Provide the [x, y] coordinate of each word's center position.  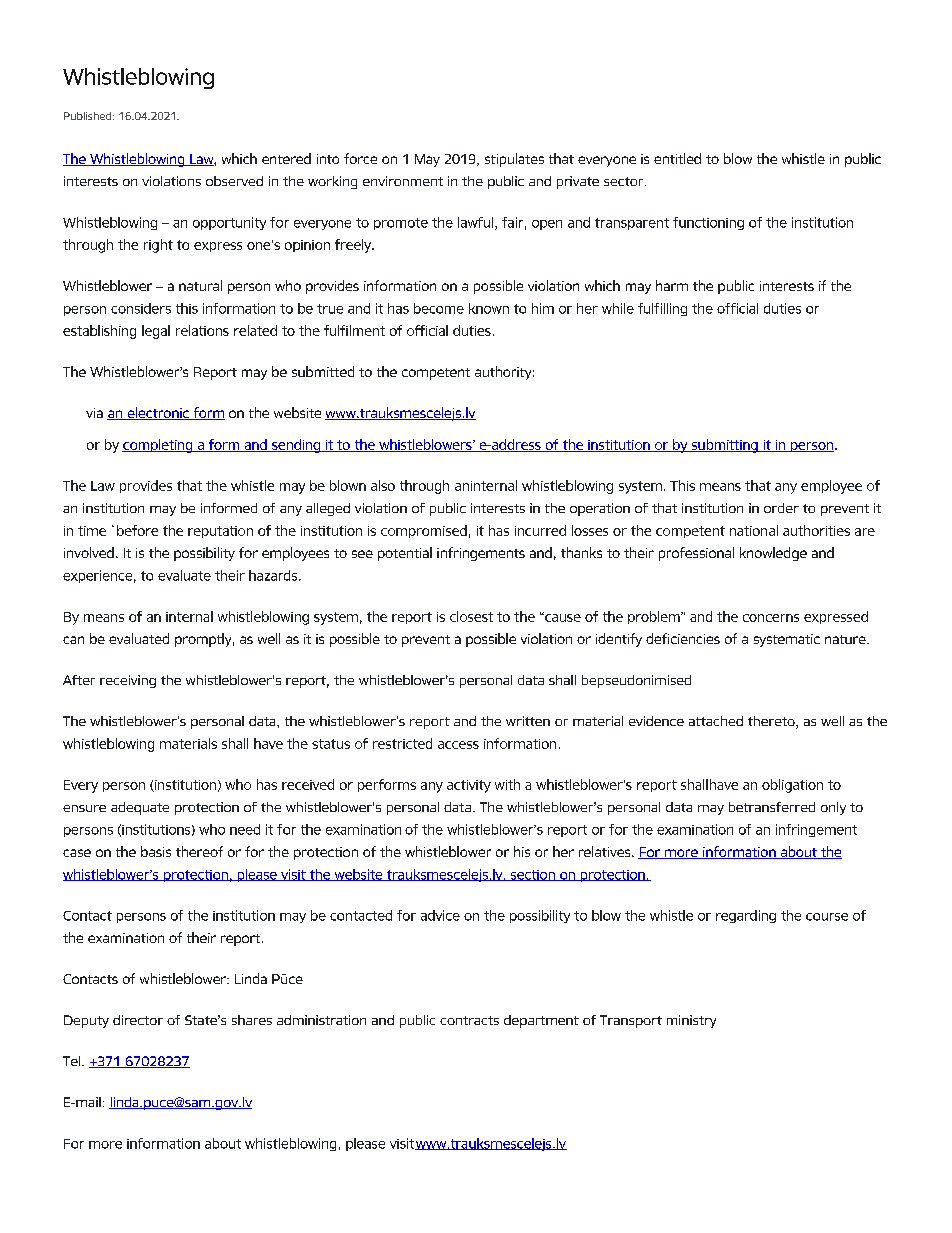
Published [89, 116]
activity [469, 786]
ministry [691, 1021]
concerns [771, 618]
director [138, 1020]
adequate [140, 808]
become [439, 308]
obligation [792, 786]
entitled [677, 158]
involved [89, 552]
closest [471, 616]
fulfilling [662, 309]
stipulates [514, 160]
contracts [469, 1020]
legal [156, 332]
